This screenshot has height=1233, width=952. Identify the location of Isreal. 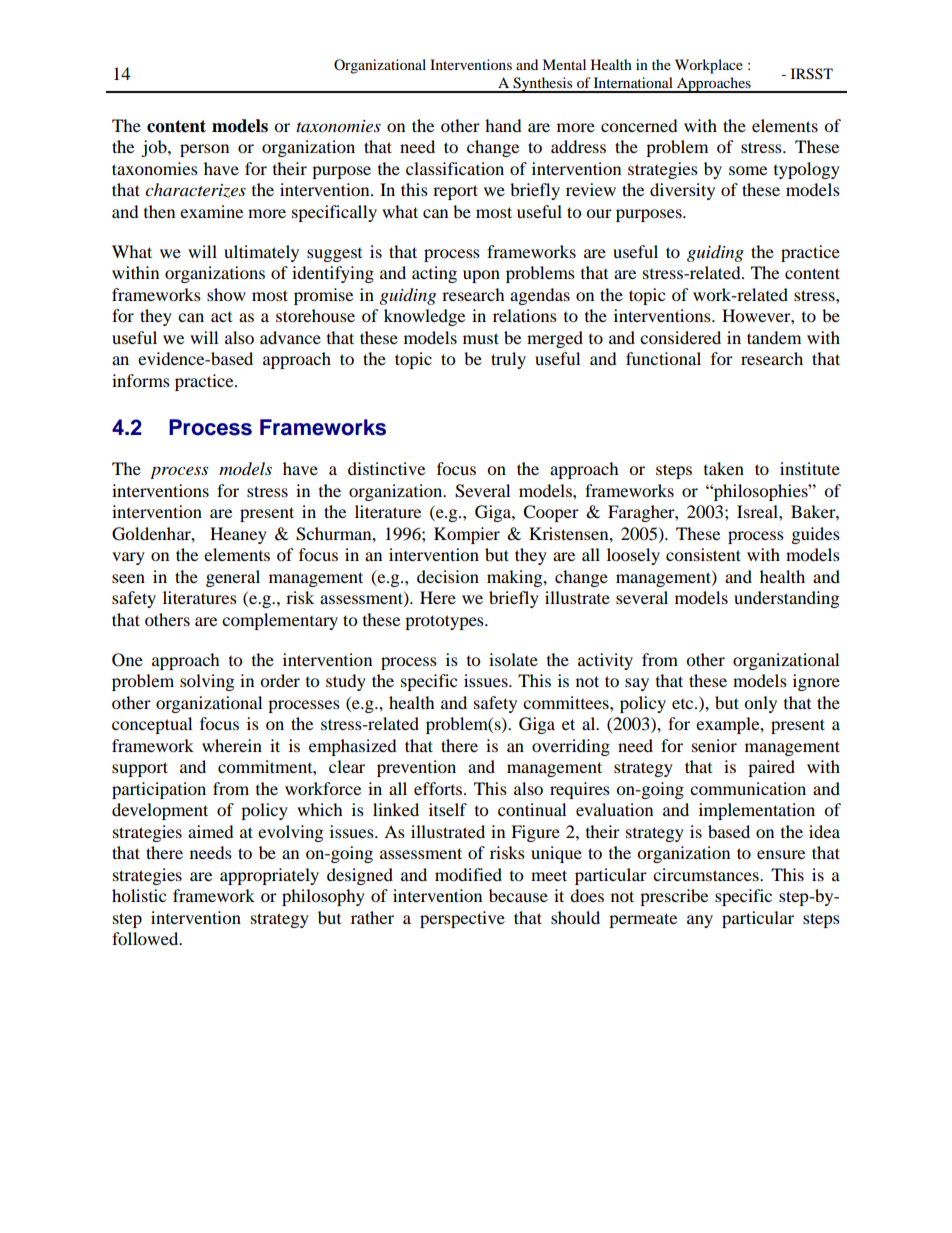
(758, 511).
